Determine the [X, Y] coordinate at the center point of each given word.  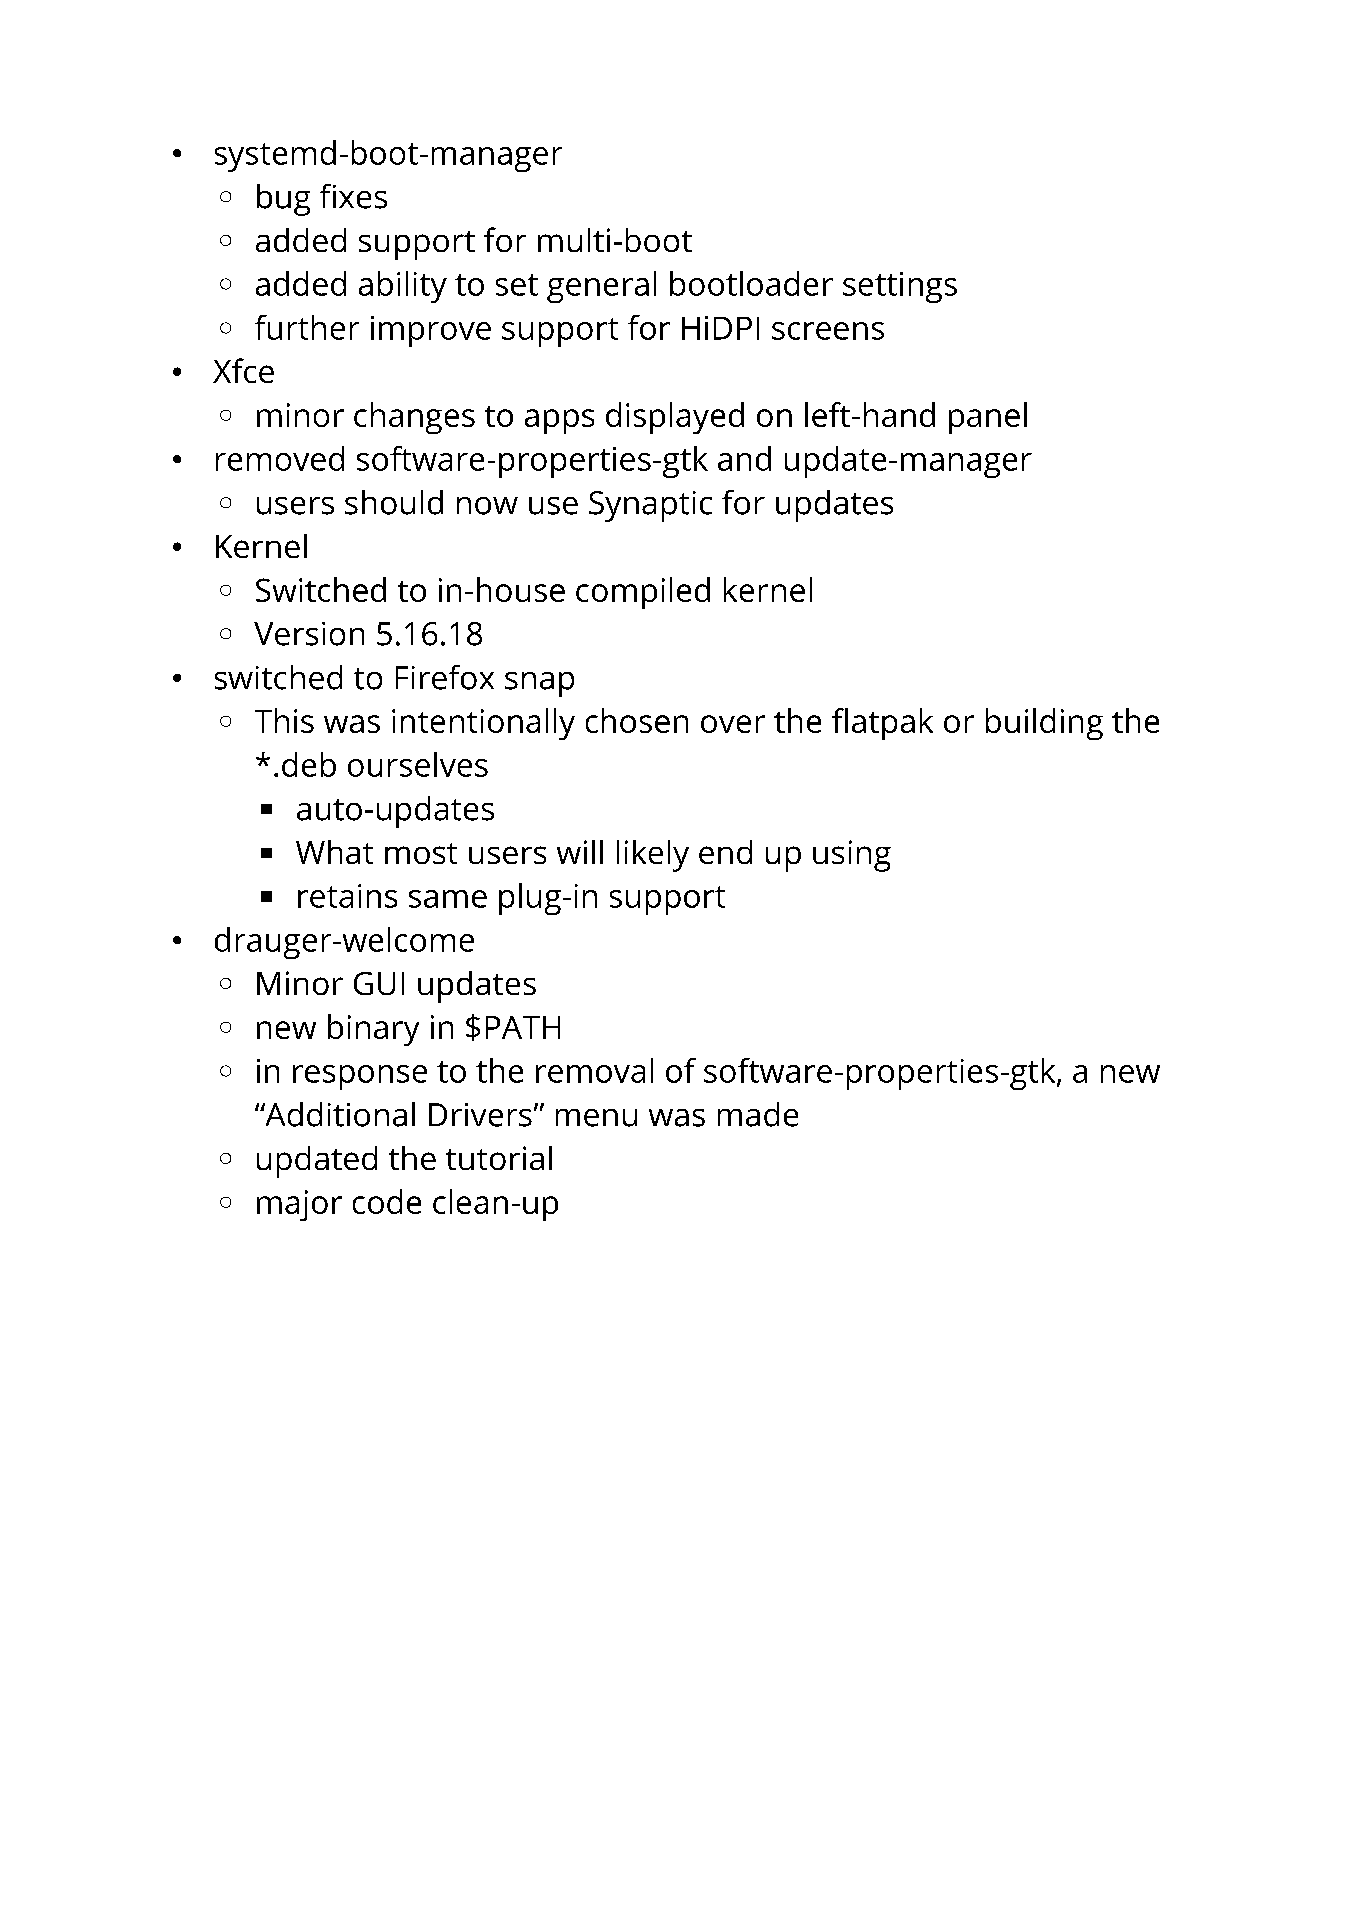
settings [900, 287]
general [601, 287]
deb [309, 764]
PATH [523, 1027]
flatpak [882, 724]
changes [414, 418]
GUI [379, 983]
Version [309, 634]
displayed [675, 418]
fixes [353, 196]
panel [988, 418]
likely [653, 856]
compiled [643, 593]
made [758, 1114]
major [299, 1205]
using [852, 856]
